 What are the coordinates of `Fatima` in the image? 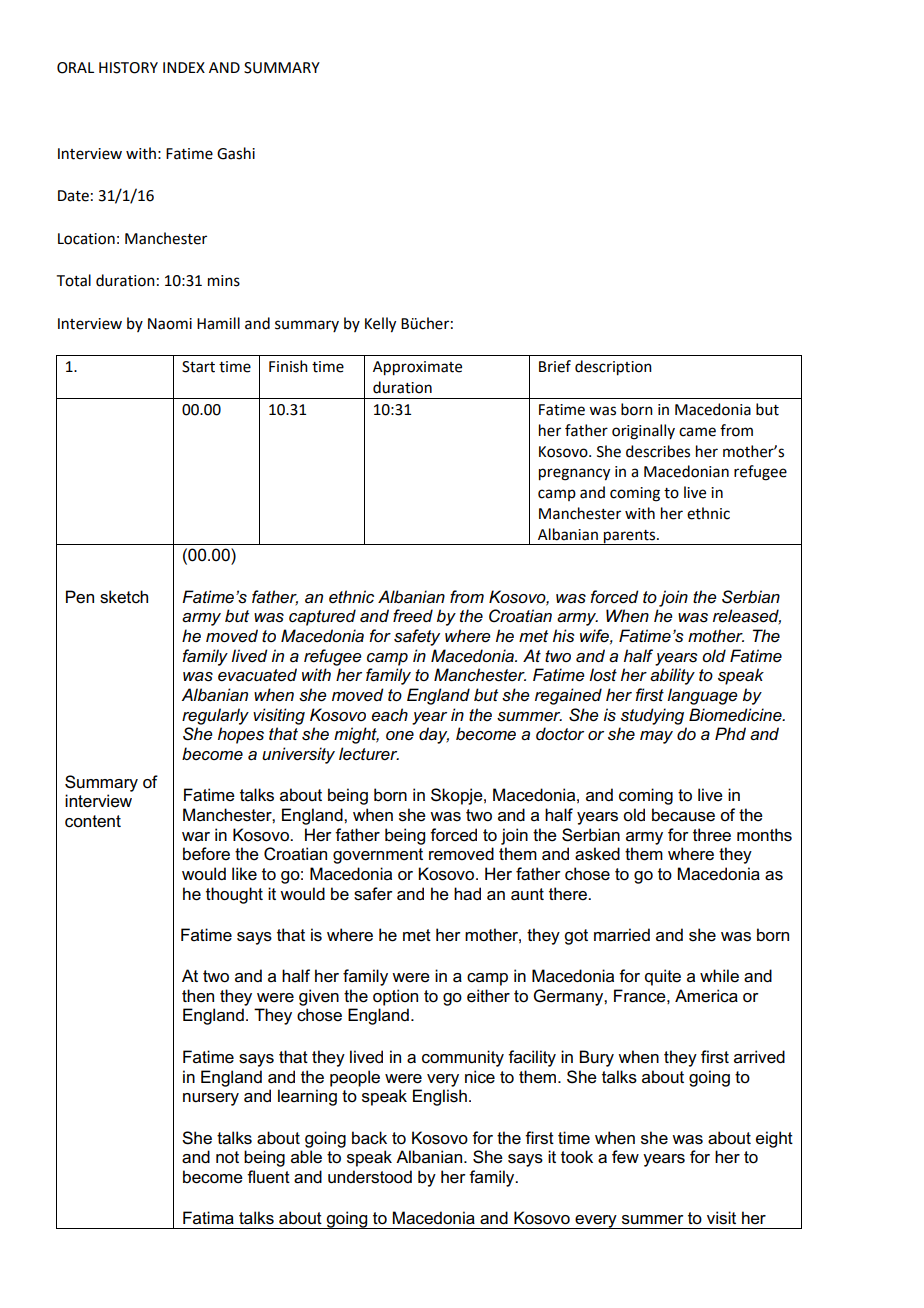 It's located at (208, 1218).
